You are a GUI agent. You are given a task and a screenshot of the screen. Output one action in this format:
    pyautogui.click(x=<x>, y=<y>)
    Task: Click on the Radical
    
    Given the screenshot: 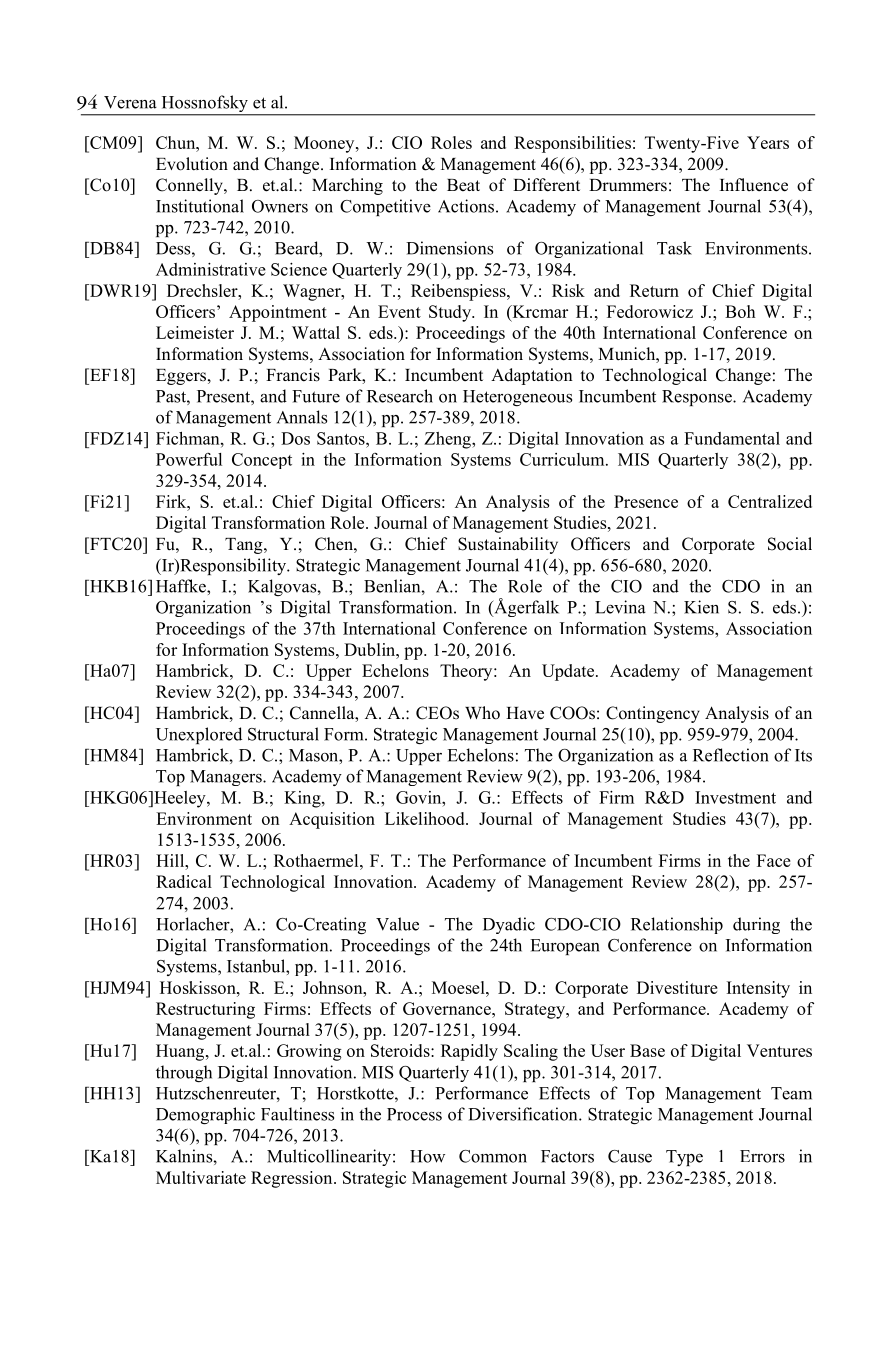 What is the action you would take?
    pyautogui.click(x=184, y=881)
